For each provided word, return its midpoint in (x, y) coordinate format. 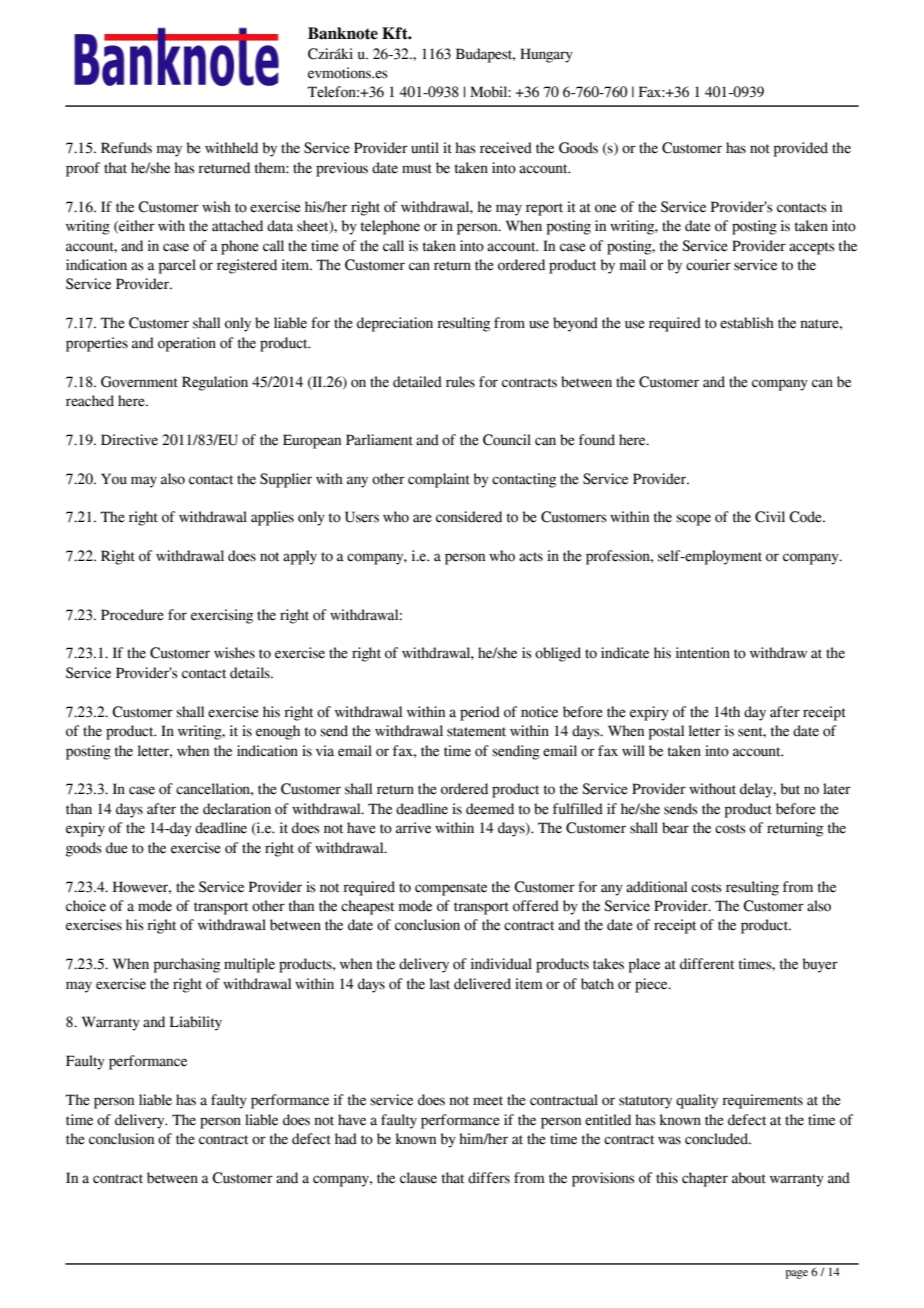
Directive (129, 440)
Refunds (126, 148)
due (117, 848)
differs (489, 1178)
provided (801, 149)
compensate (451, 889)
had (346, 1139)
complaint (439, 480)
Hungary (546, 55)
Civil (770, 517)
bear (675, 828)
